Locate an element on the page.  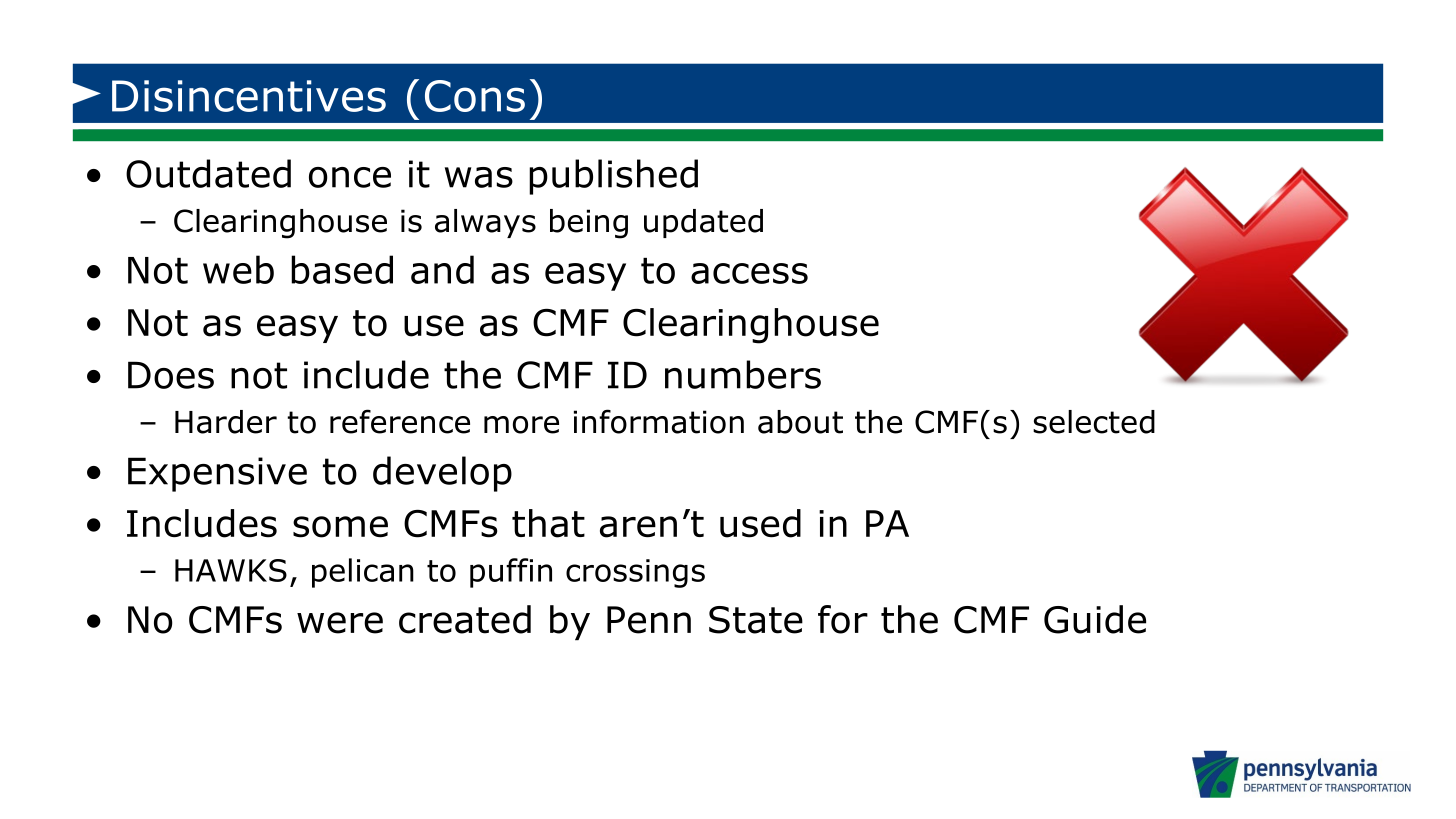
Does is located at coordinates (171, 375).
